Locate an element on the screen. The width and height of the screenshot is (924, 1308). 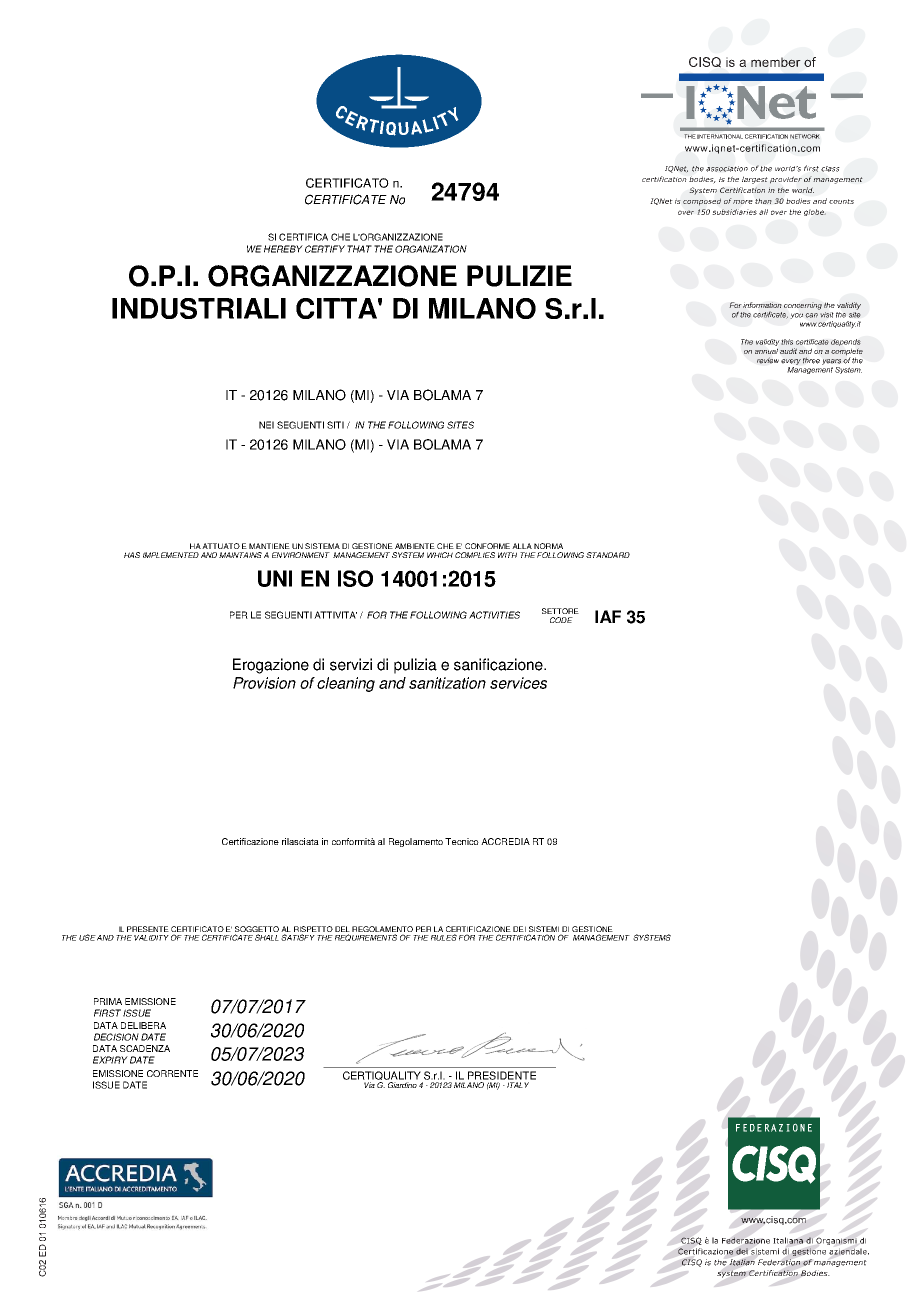
ORGANIZATION is located at coordinates (431, 249).
